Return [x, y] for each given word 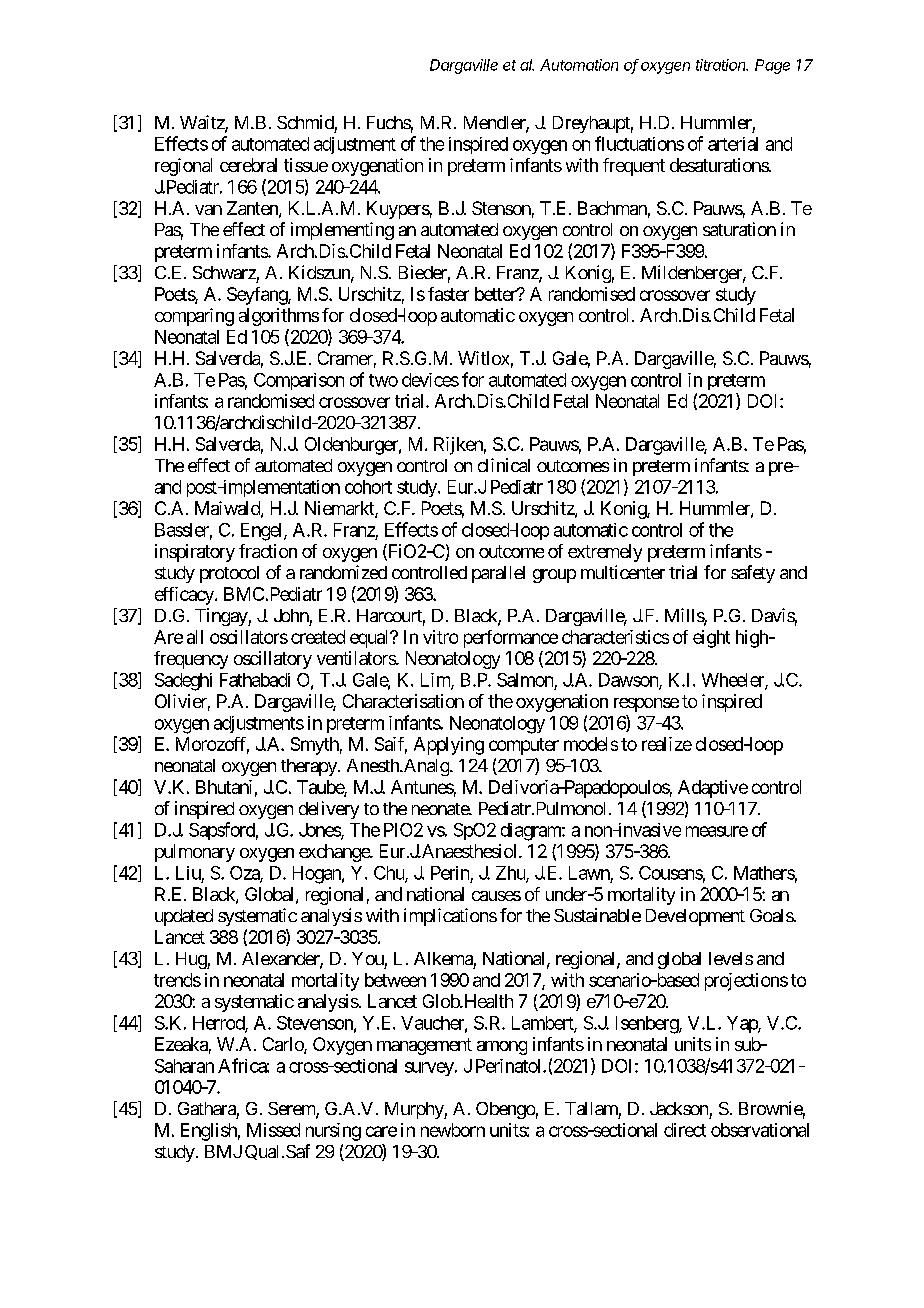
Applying [449, 746]
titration [722, 65]
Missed [273, 1130]
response [646, 705]
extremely [605, 553]
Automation [579, 65]
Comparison [299, 381]
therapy [310, 767]
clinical [504, 465]
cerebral [248, 165]
